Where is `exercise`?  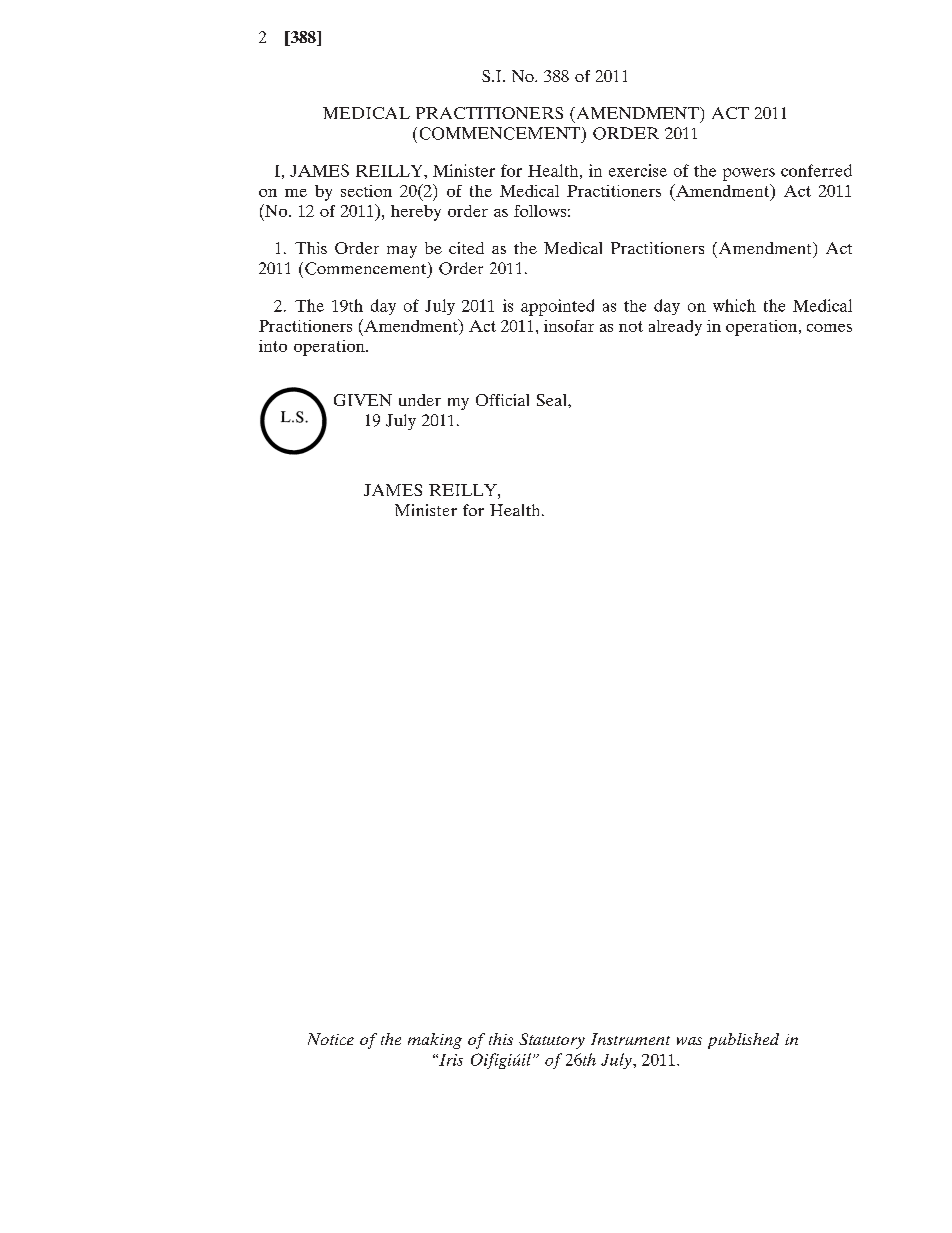 exercise is located at coordinates (638, 170).
